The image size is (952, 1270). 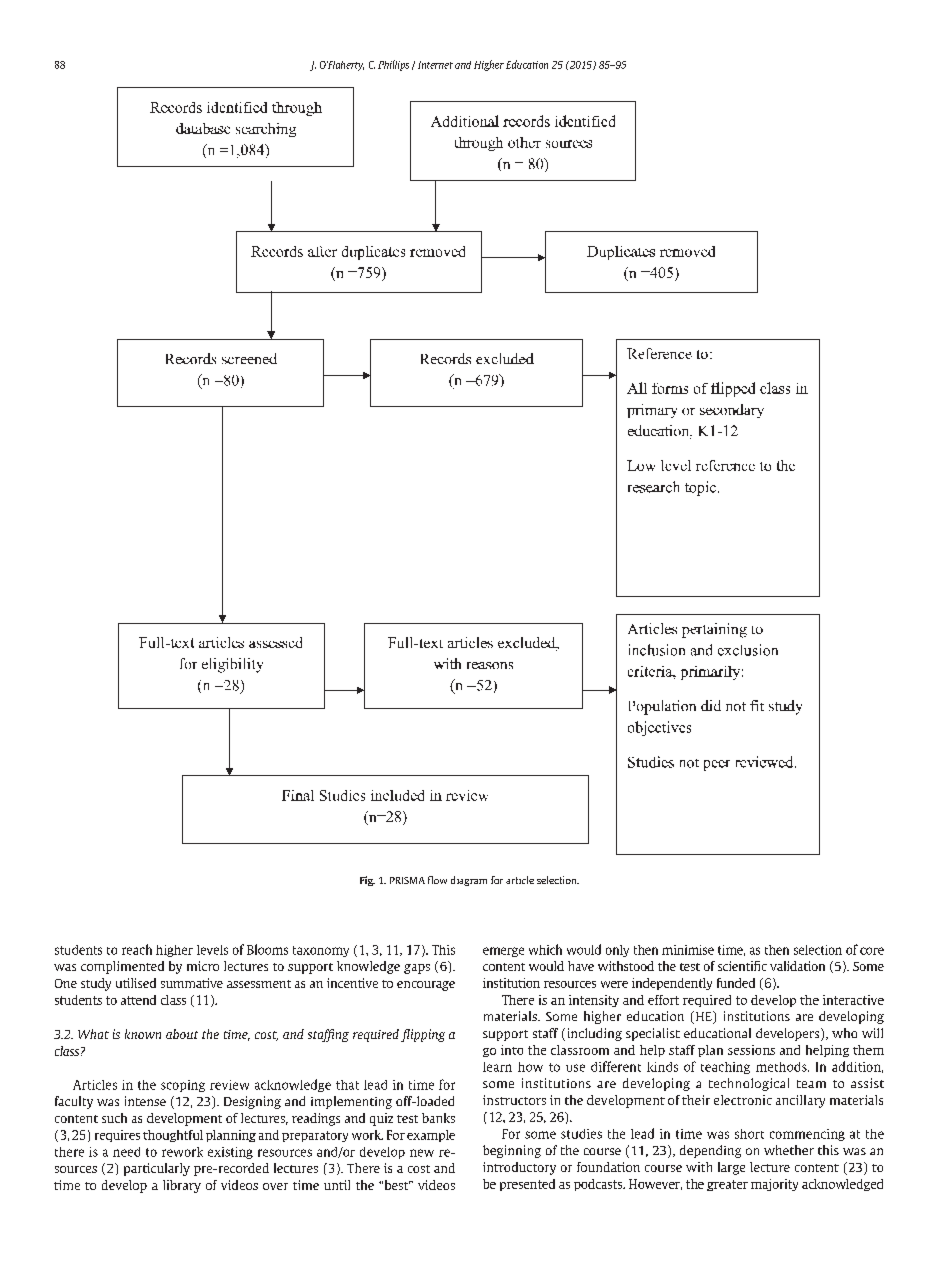 I want to click on Fig, so click(x=367, y=881).
